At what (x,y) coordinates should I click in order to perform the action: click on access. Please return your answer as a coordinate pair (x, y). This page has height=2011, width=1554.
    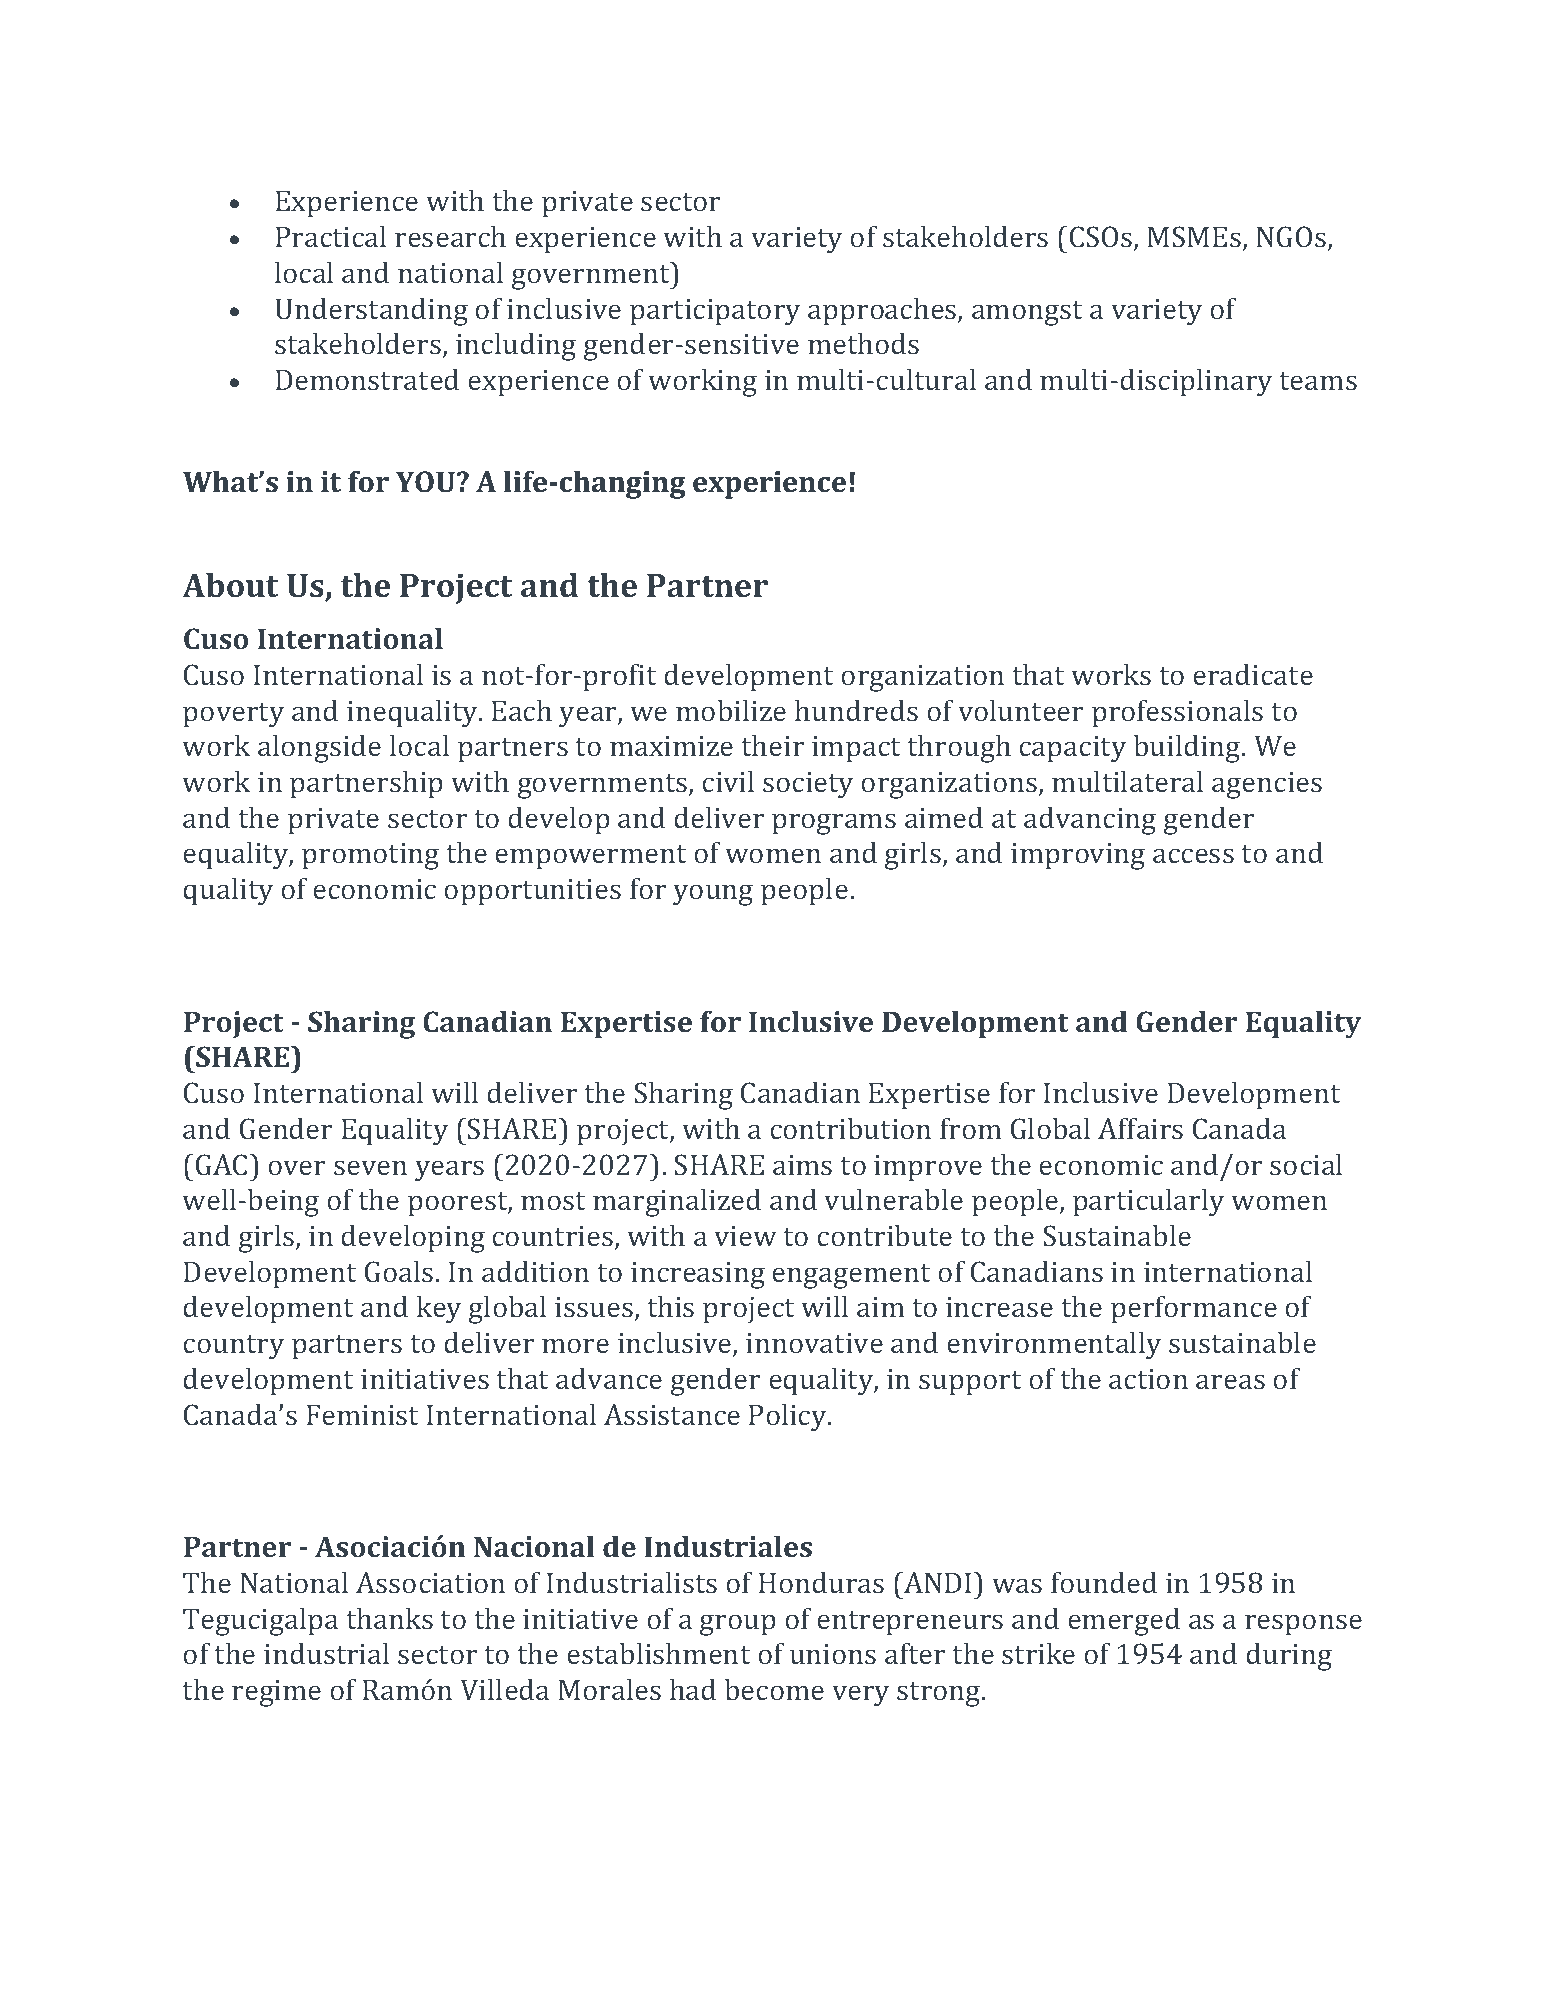
    Looking at the image, I should click on (1193, 855).
